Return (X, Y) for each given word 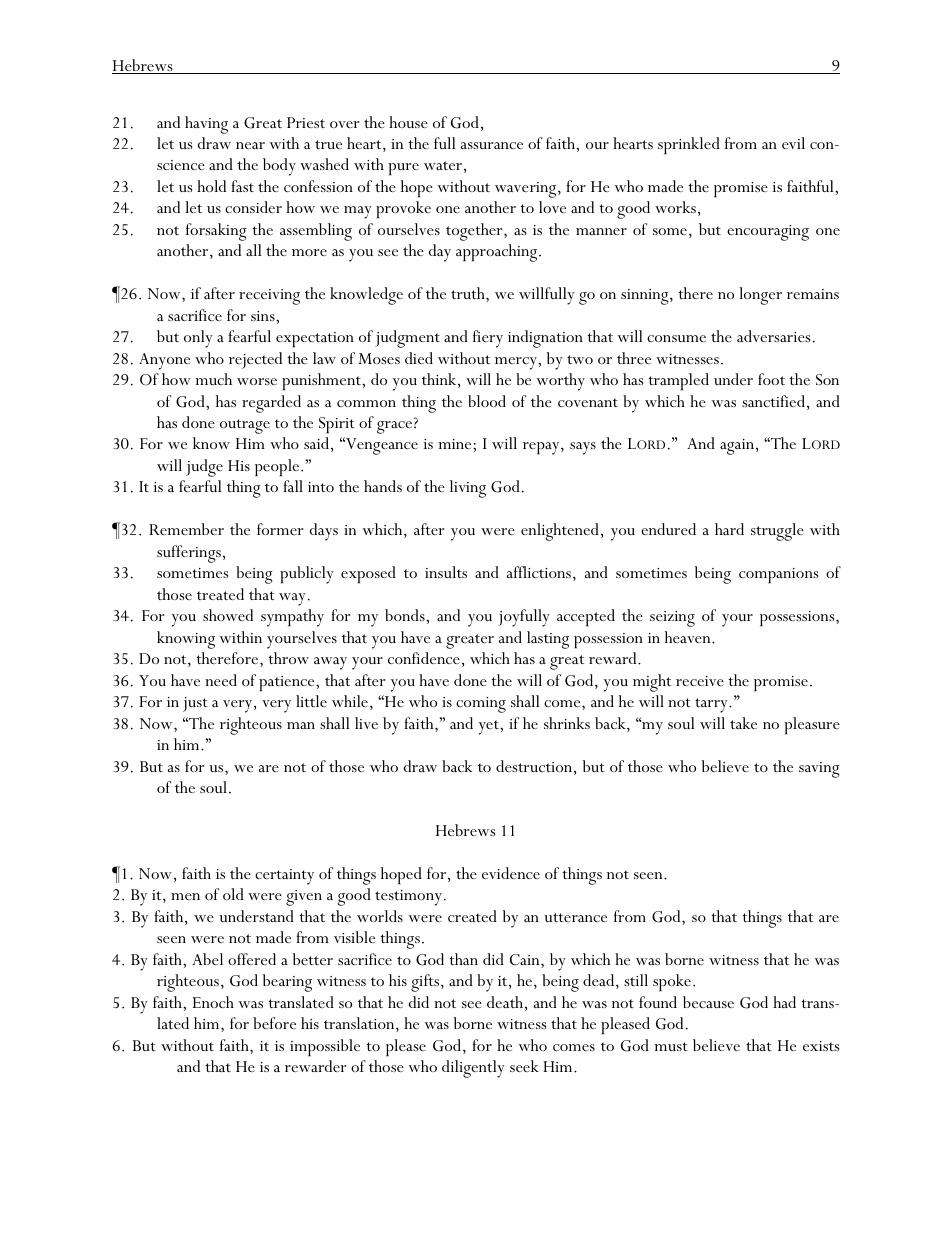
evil (793, 143)
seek (524, 1066)
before (274, 1023)
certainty (284, 877)
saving (819, 770)
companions (778, 575)
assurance (492, 145)
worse (257, 381)
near (250, 145)
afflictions (539, 572)
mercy (517, 363)
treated (220, 594)
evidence (511, 873)
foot (771, 379)
